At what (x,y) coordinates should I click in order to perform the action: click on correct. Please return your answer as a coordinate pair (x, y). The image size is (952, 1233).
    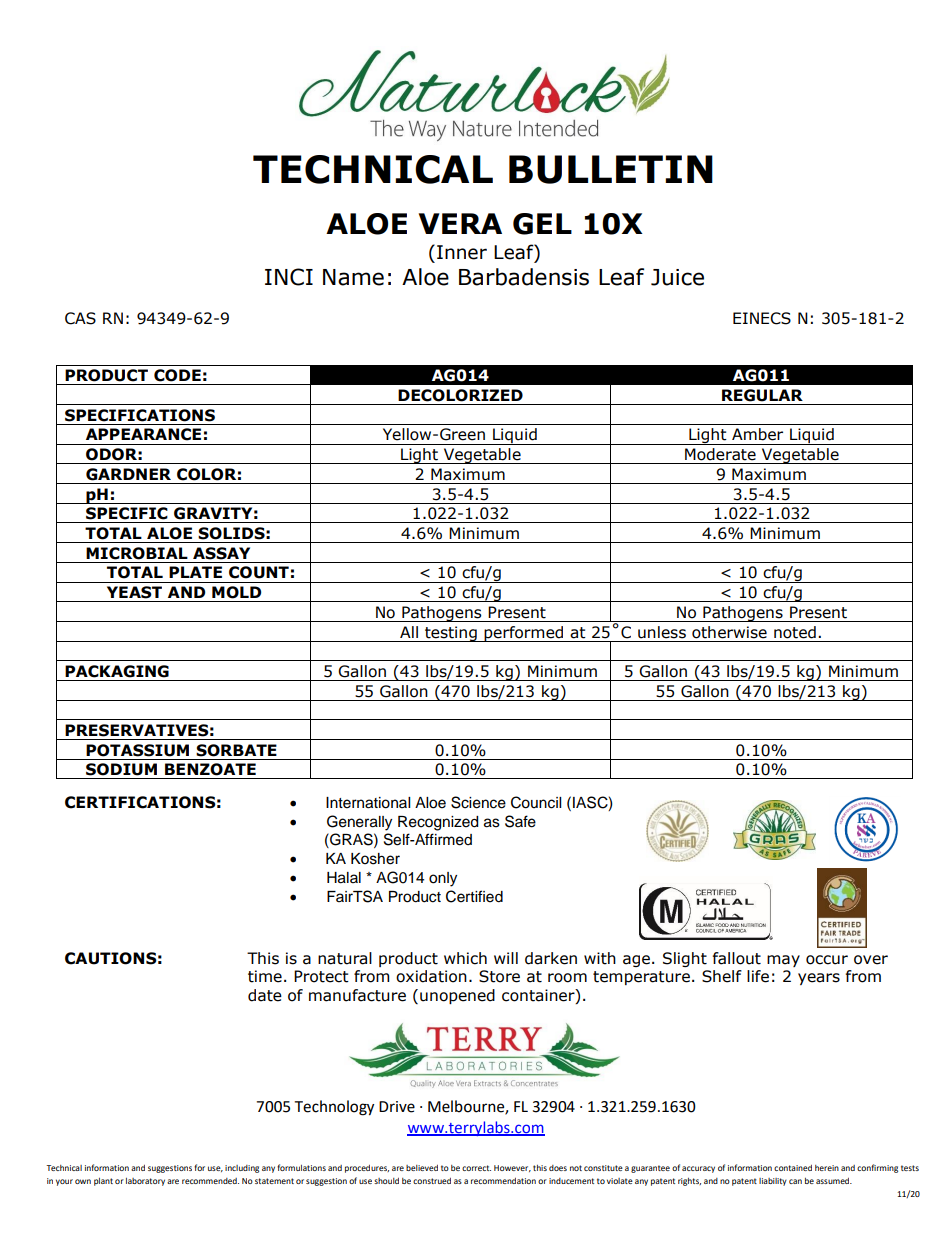
    Looking at the image, I should click on (476, 1168).
